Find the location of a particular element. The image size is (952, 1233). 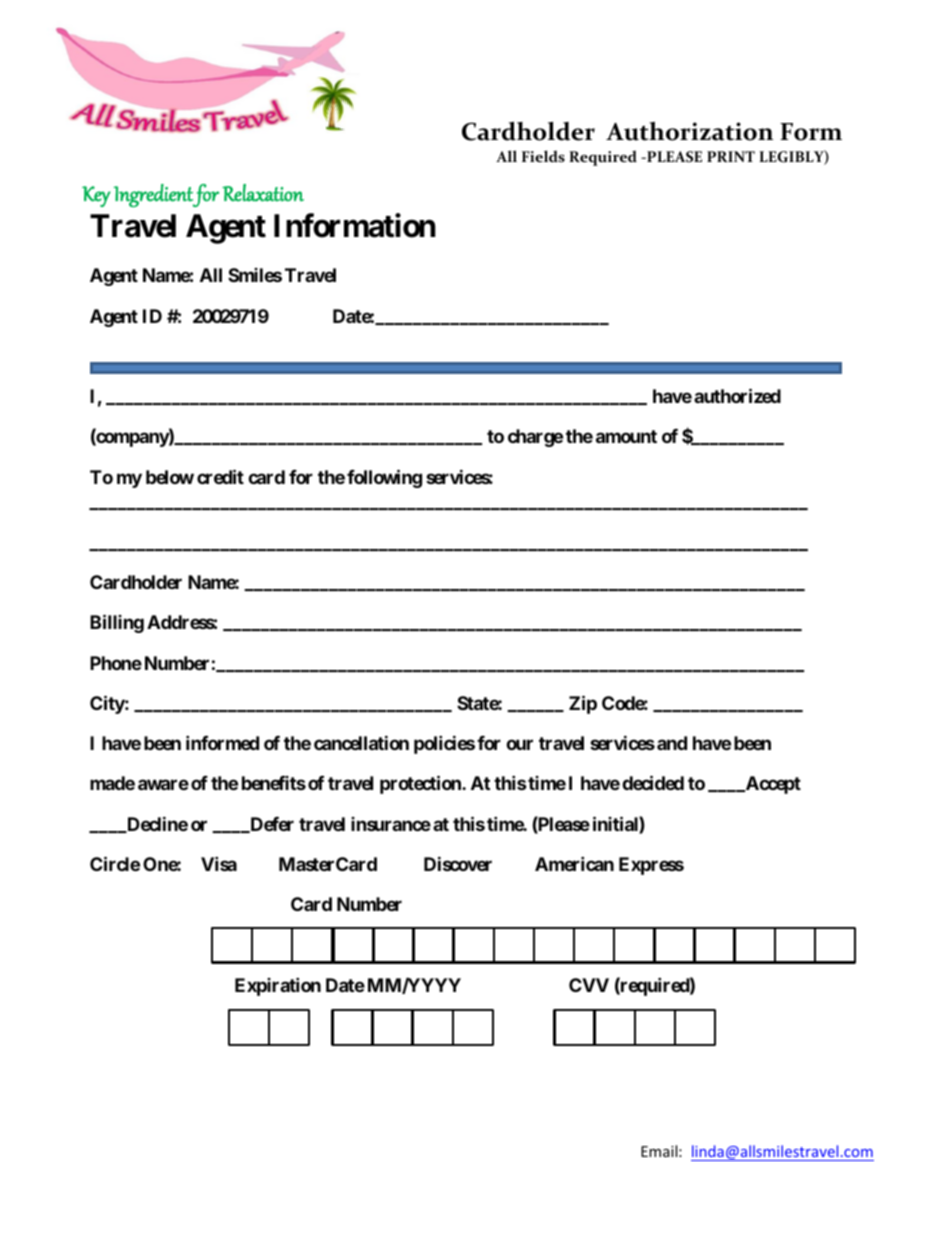

Fields is located at coordinates (543, 156).
